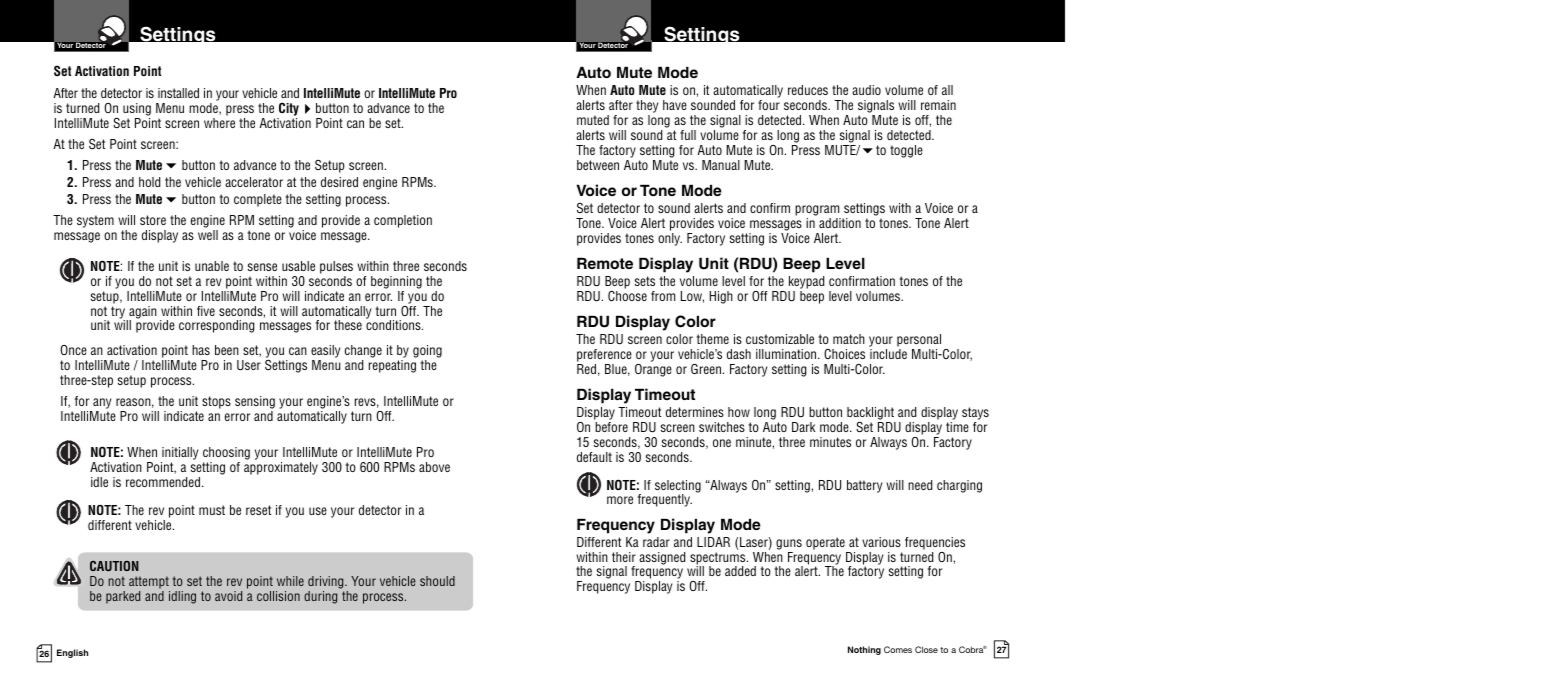  I want to click on they, so click(647, 108).
